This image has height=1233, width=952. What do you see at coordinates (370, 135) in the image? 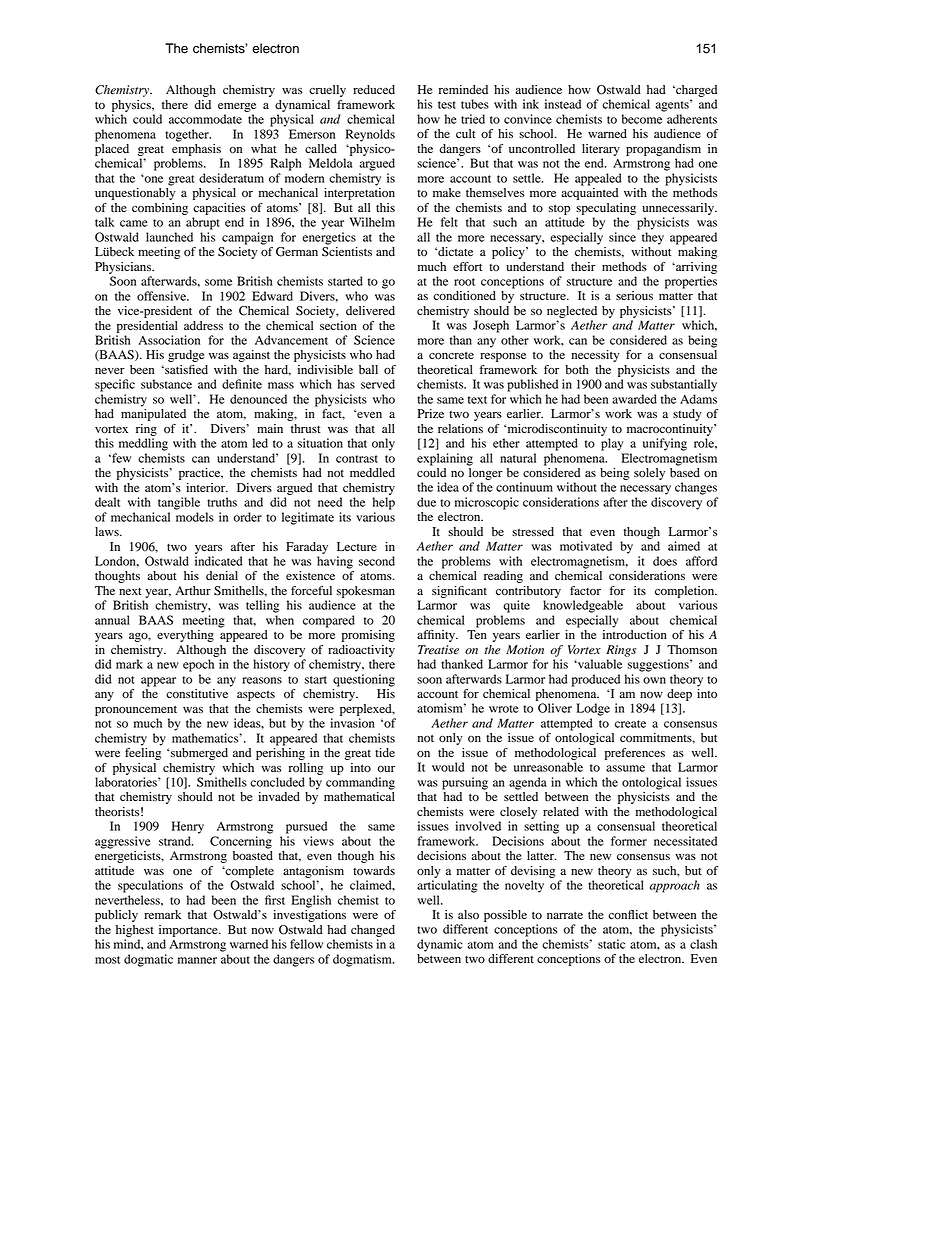
I see `Reynolds` at bounding box center [370, 135].
